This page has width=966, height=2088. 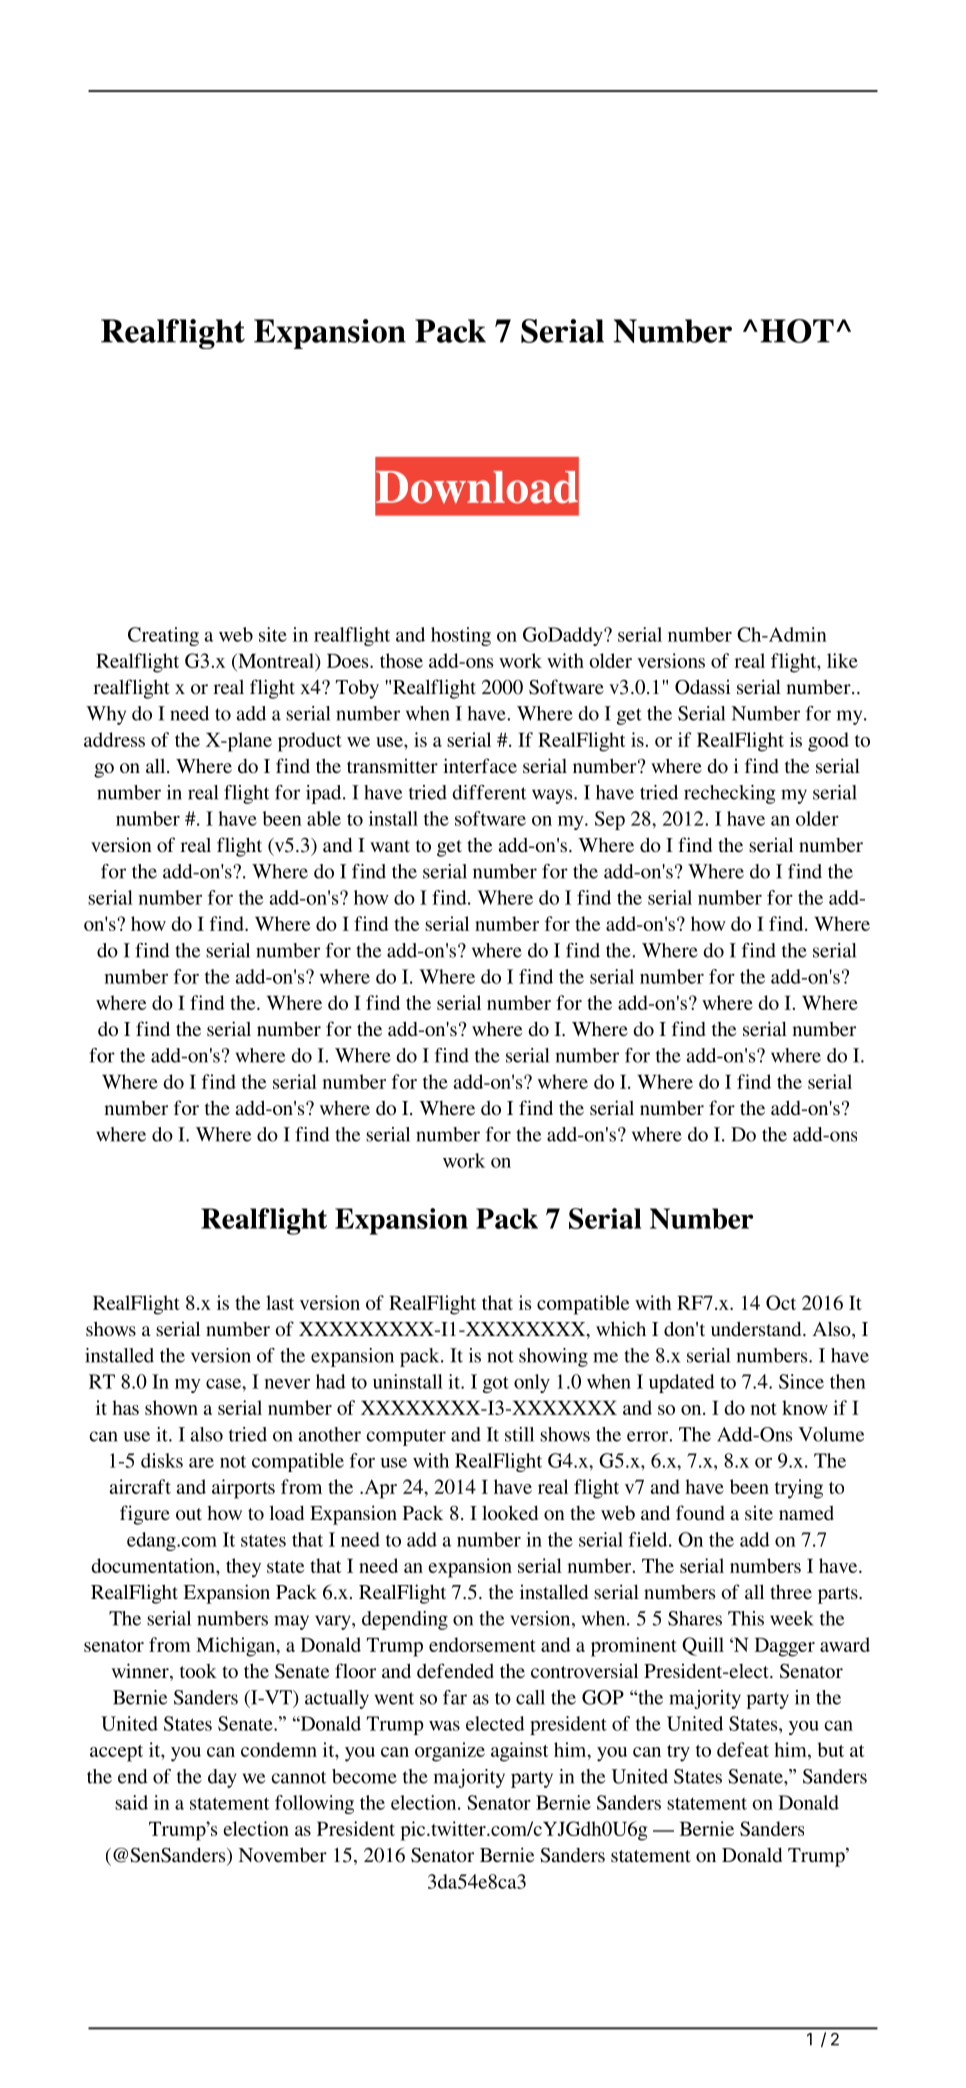 I want to click on interface, so click(x=480, y=765).
